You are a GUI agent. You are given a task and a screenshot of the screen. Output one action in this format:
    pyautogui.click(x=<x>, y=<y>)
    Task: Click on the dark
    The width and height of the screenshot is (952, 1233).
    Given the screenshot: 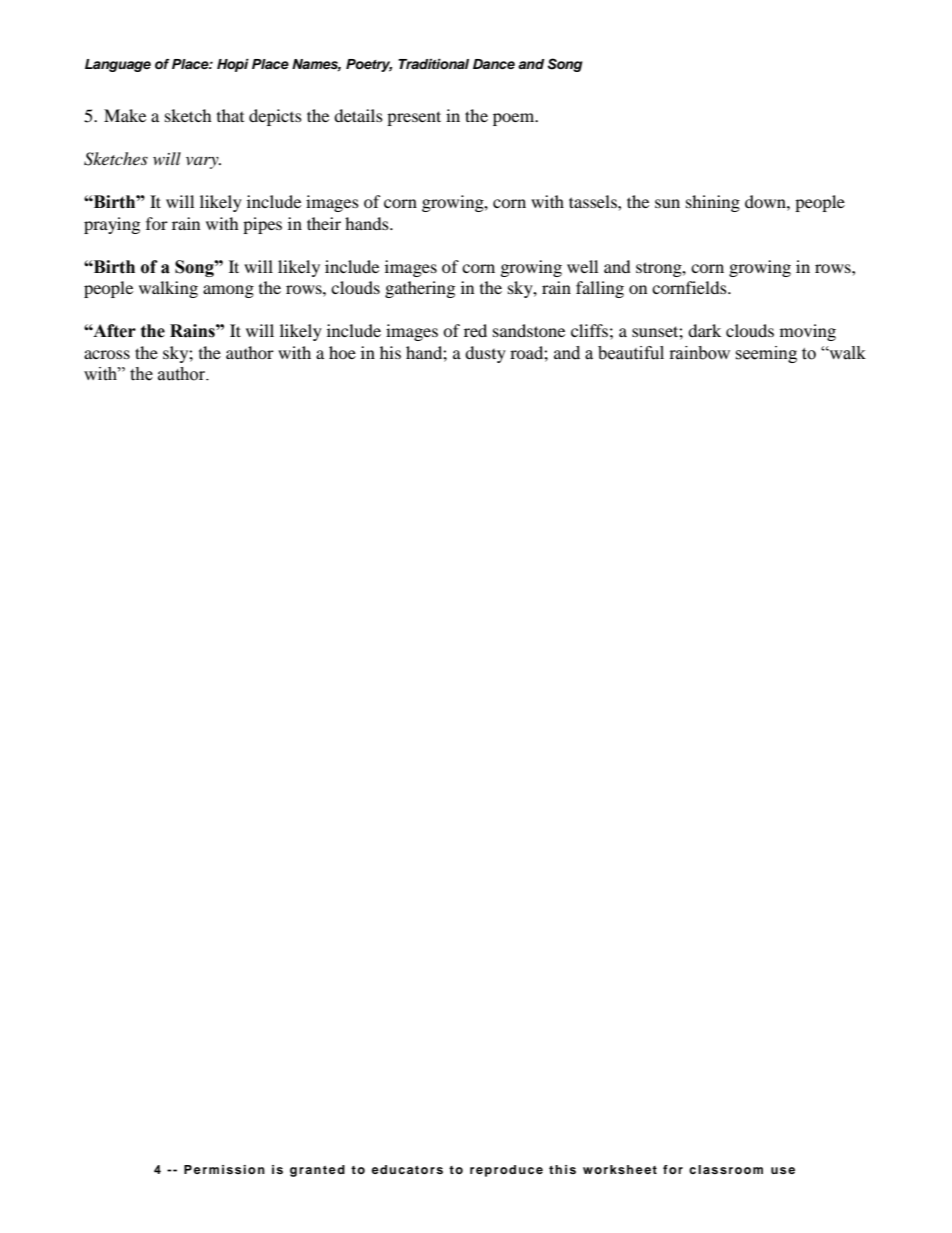 What is the action you would take?
    pyautogui.click(x=704, y=330)
